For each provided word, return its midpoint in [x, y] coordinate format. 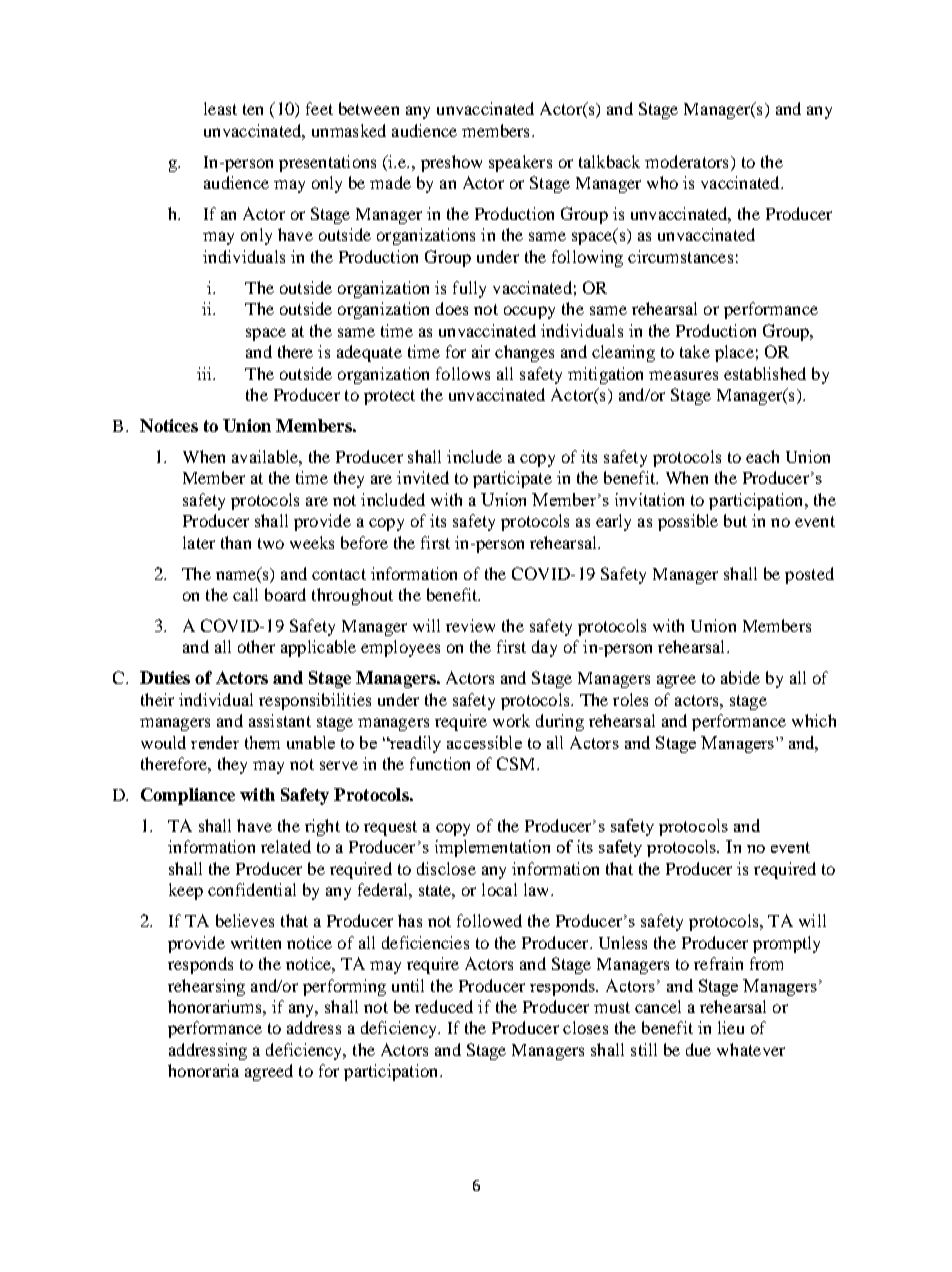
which [814, 720]
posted [809, 575]
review [470, 625]
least [220, 108]
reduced [444, 1006]
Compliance [188, 796]
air [481, 351]
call [245, 594]
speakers [520, 163]
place [734, 353]
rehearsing [206, 987]
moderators [686, 161]
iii [205, 373]
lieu [731, 1027]
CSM [517, 763]
